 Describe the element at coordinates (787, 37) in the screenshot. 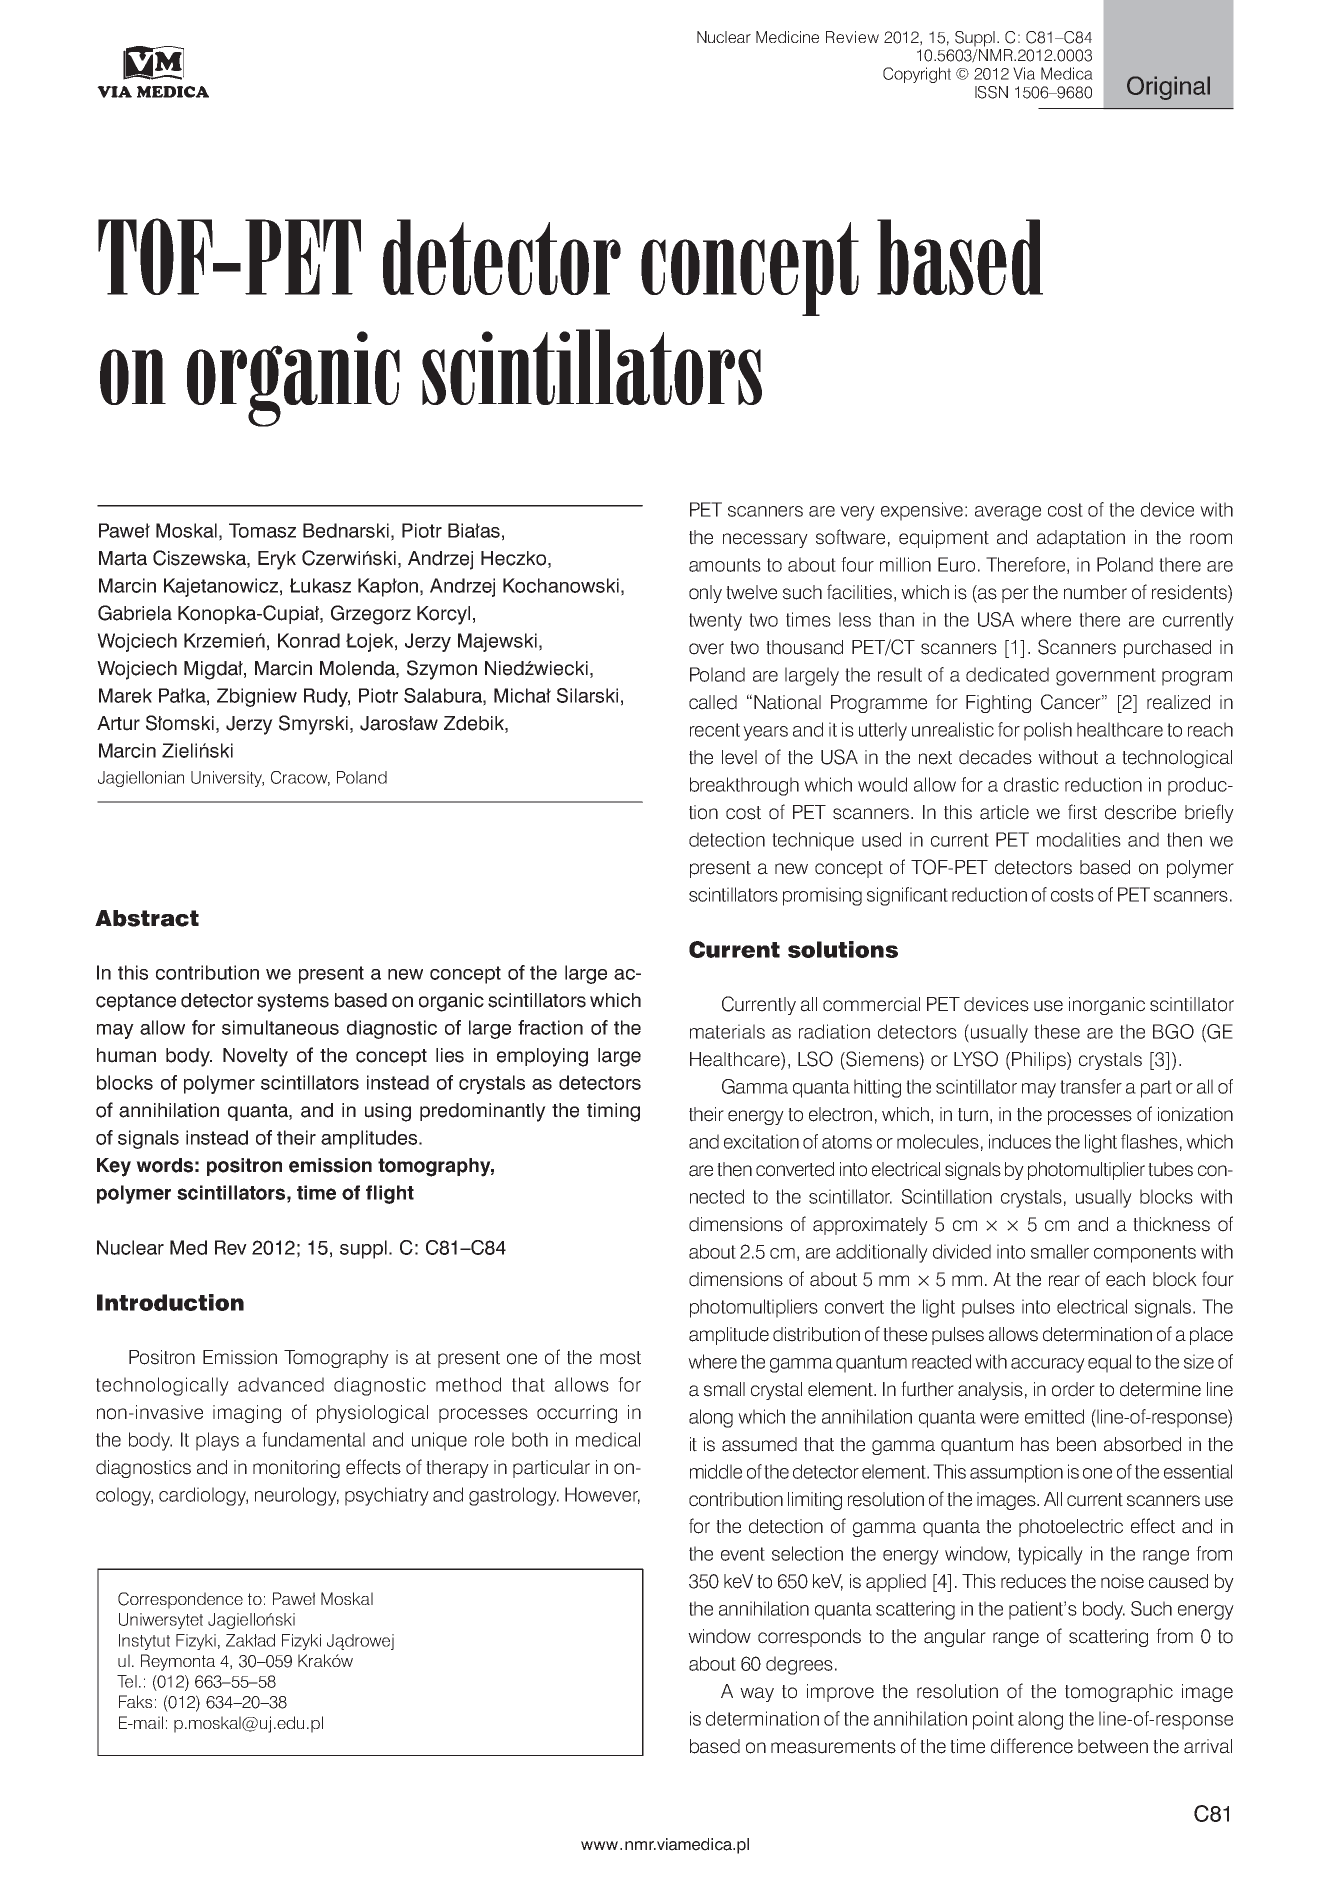

I see `Medicine` at that location.
